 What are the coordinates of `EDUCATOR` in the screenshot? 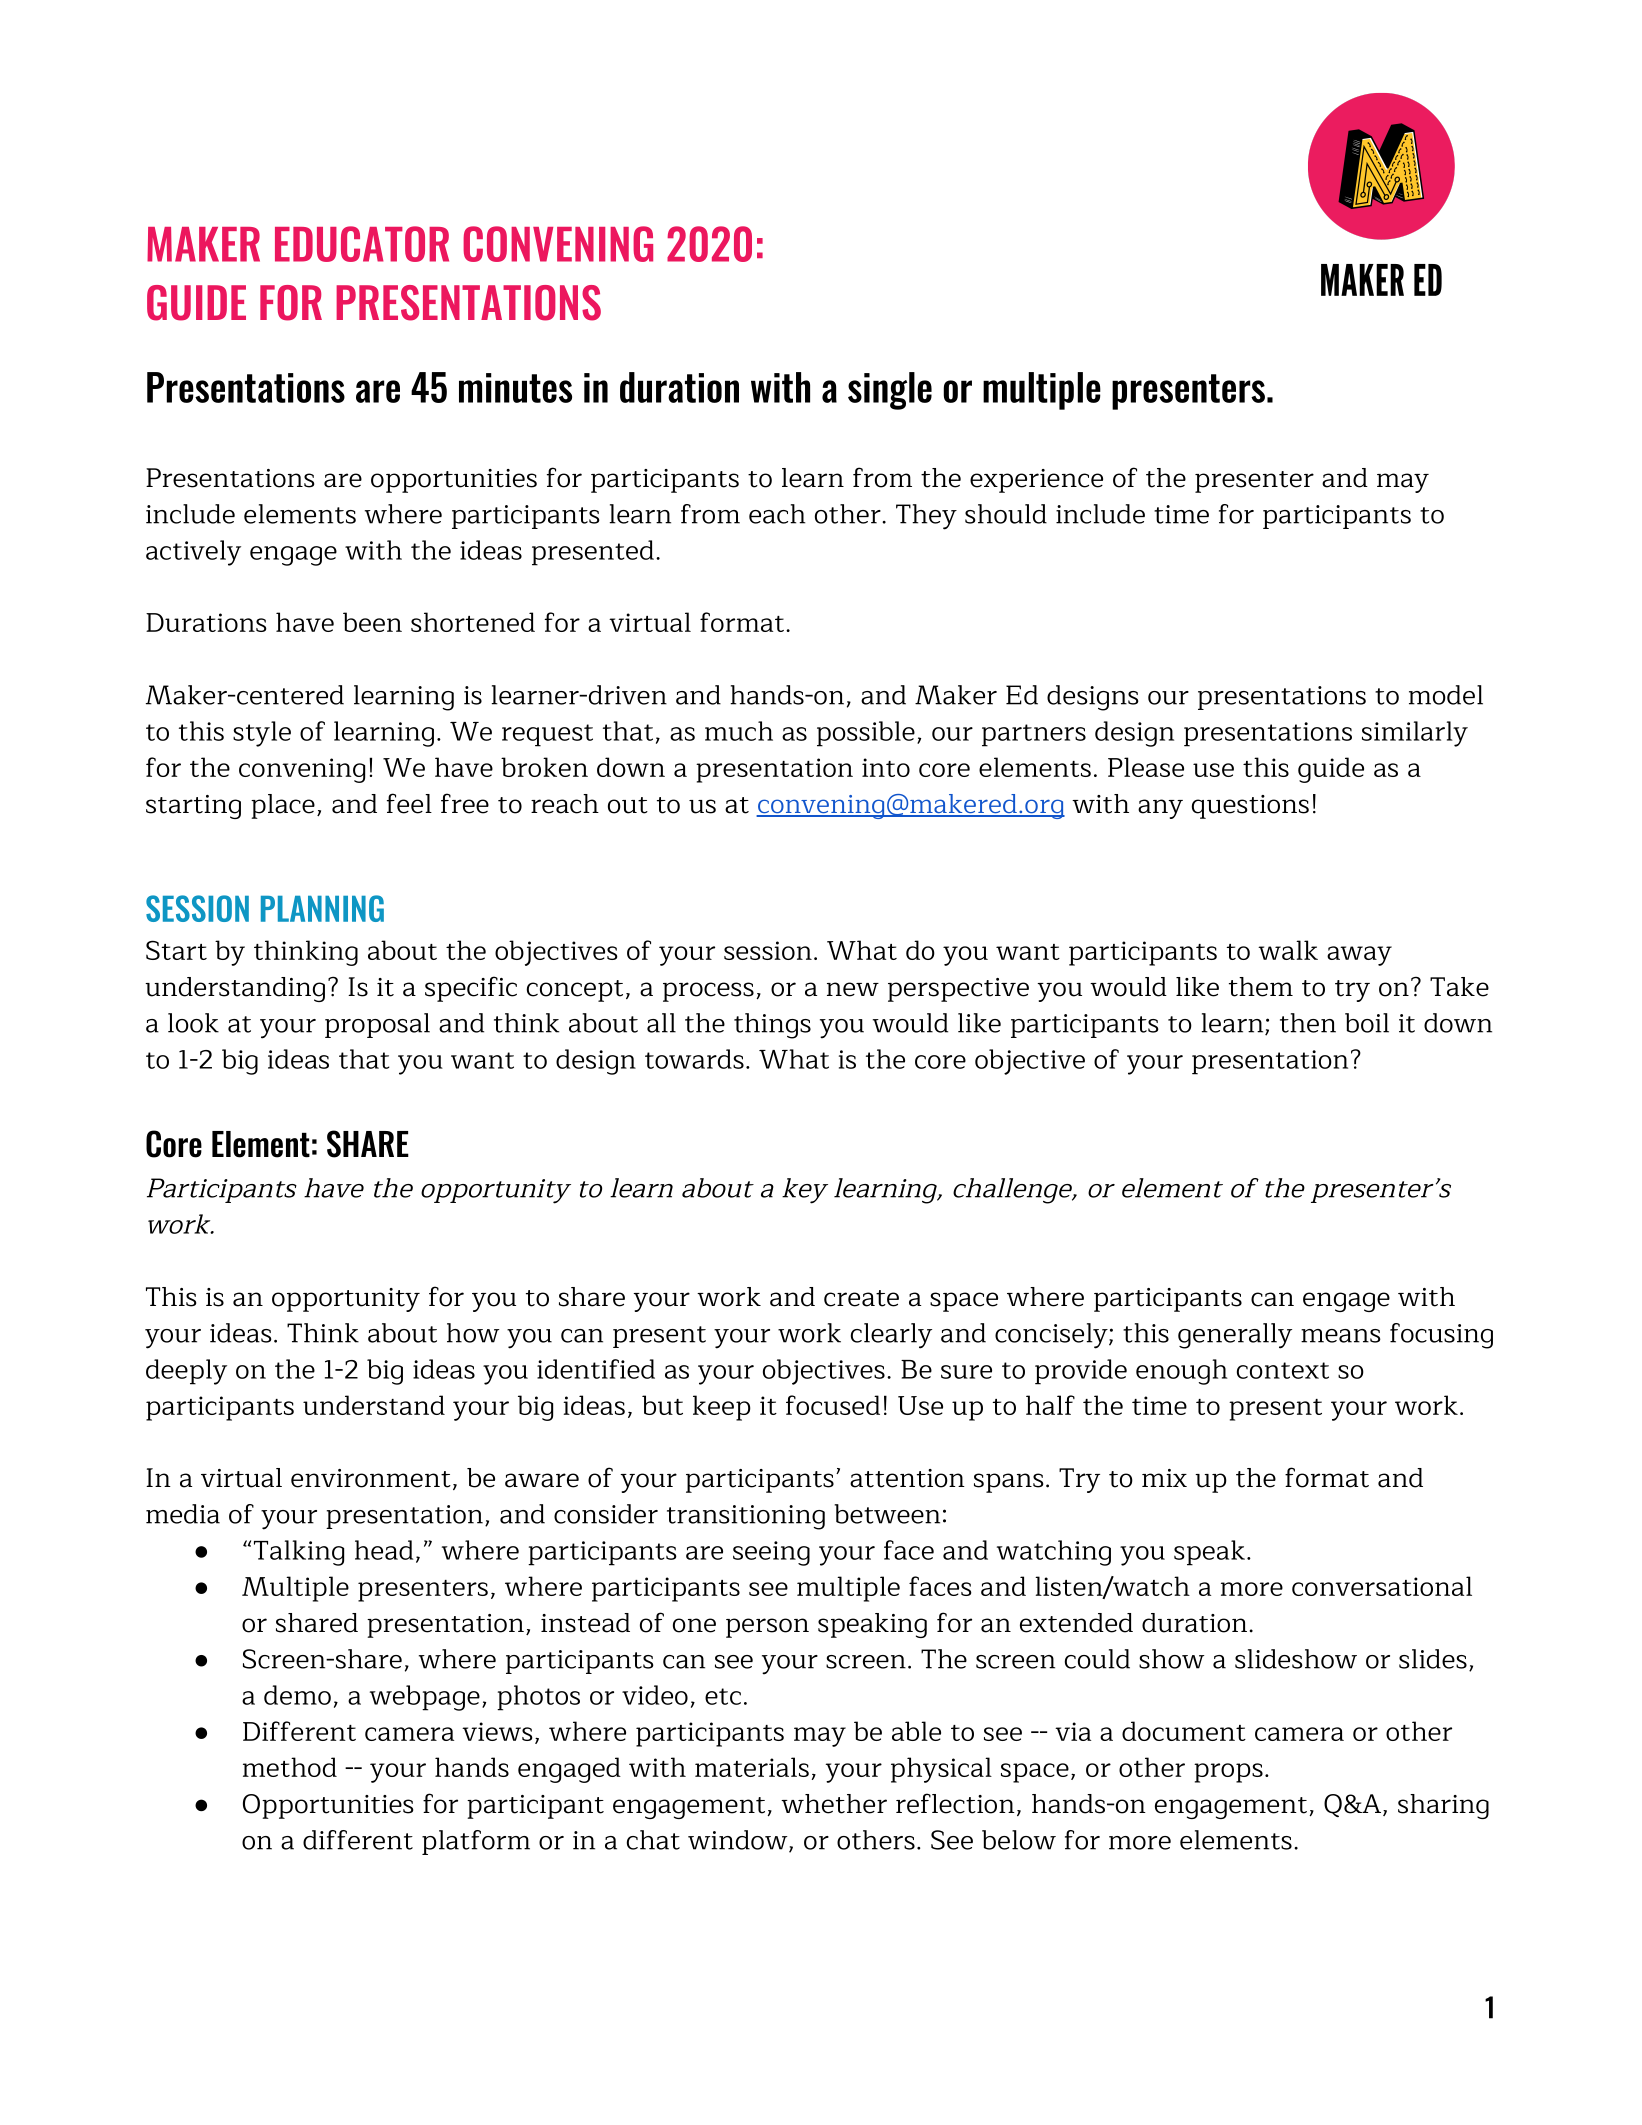 It's located at (362, 244).
